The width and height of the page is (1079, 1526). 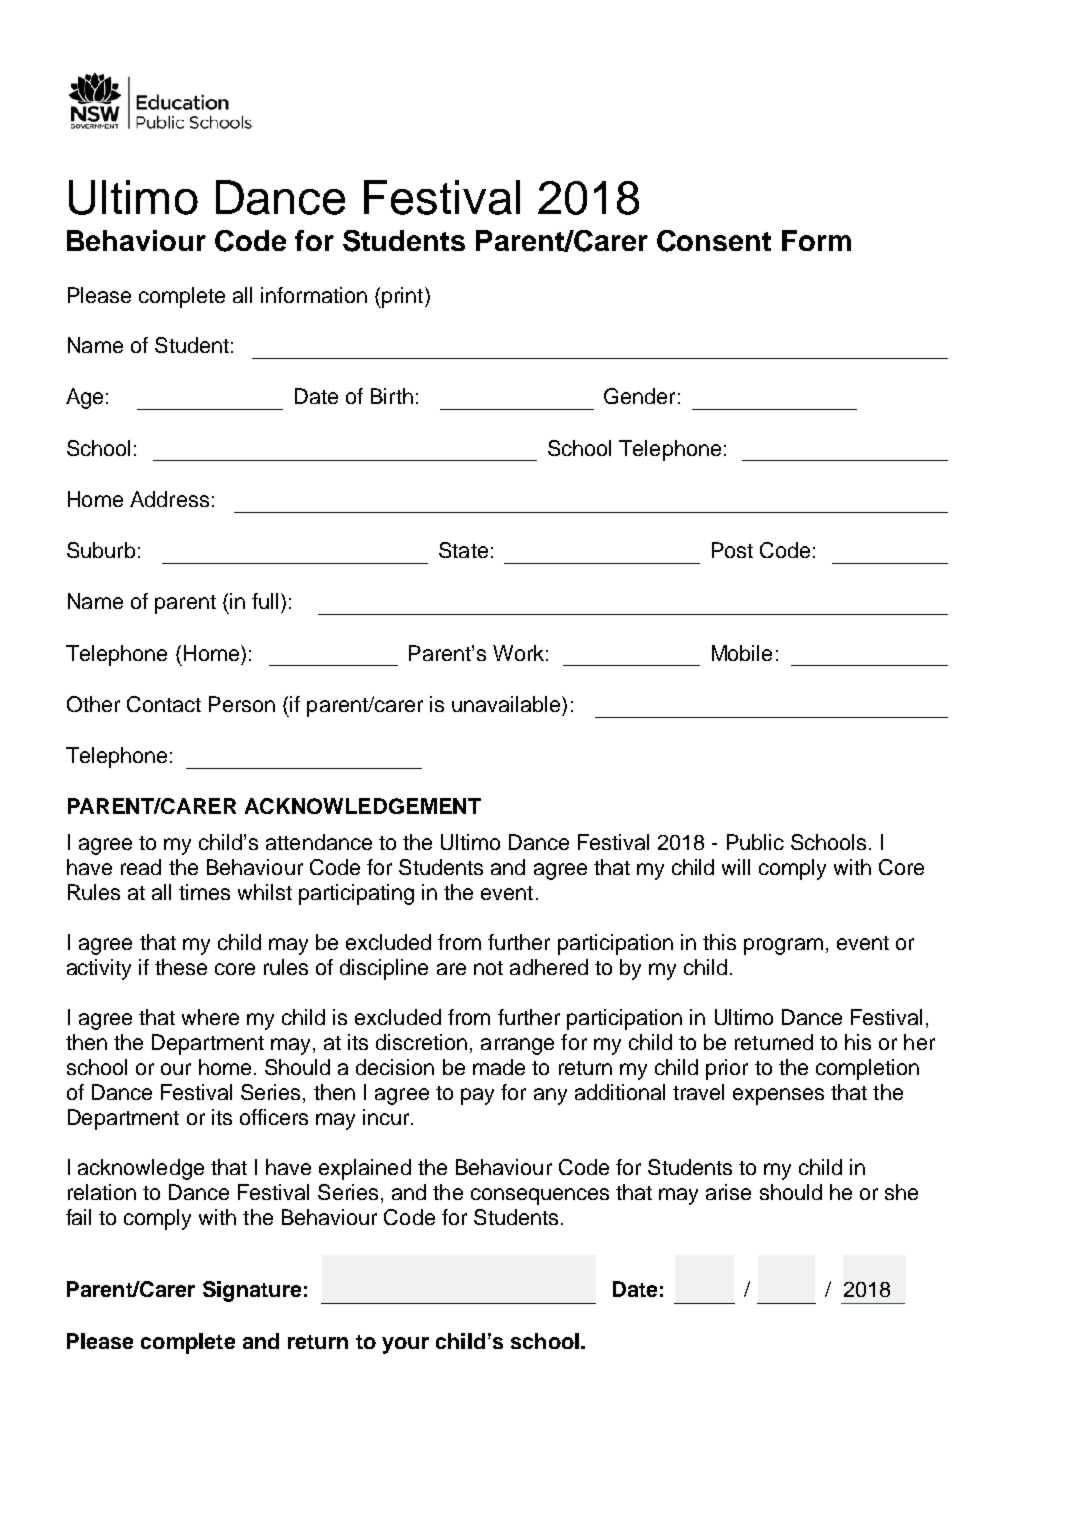 What do you see at coordinates (783, 946) in the page?
I see `program` at bounding box center [783, 946].
